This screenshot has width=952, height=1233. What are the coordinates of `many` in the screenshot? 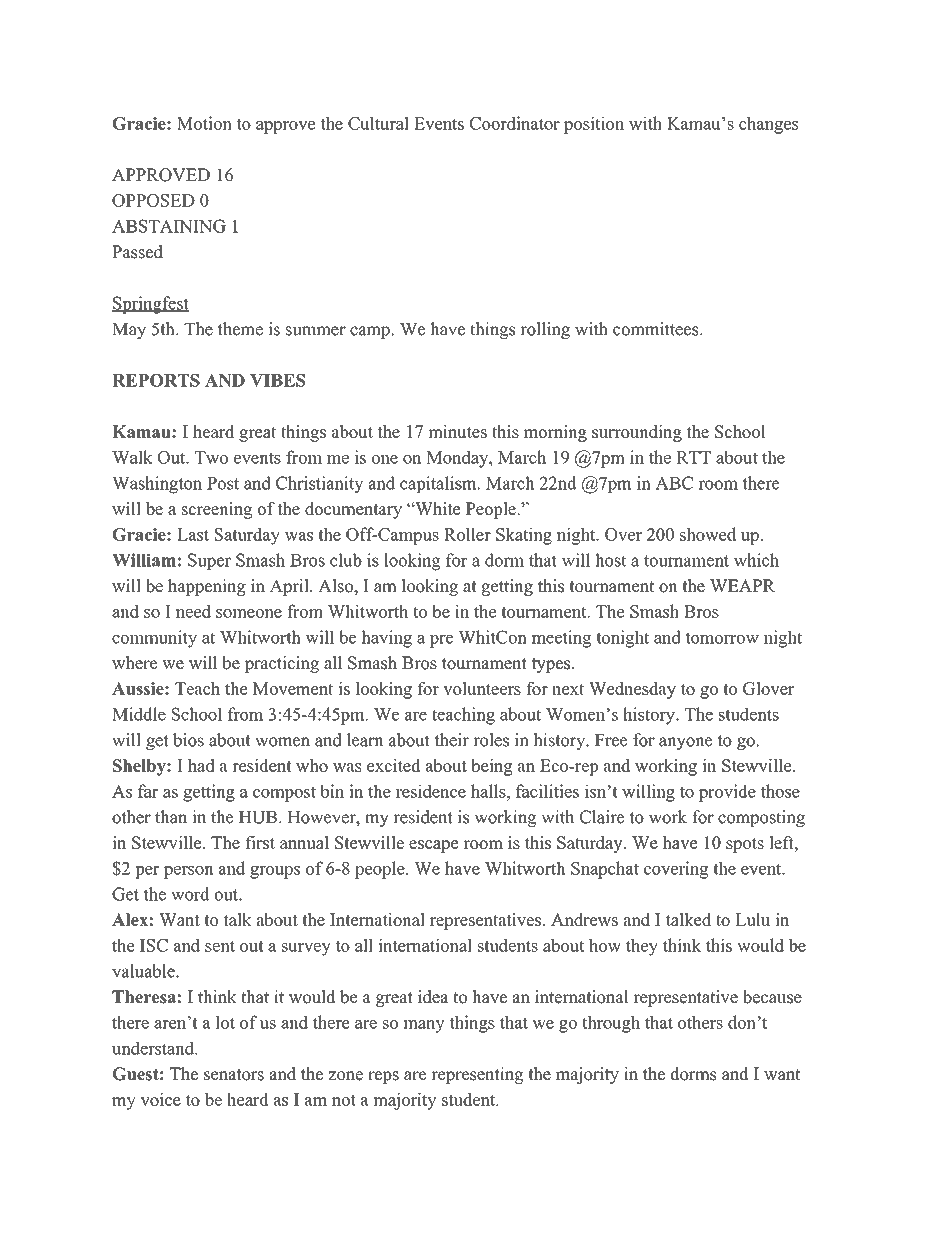 It's located at (424, 1026).
